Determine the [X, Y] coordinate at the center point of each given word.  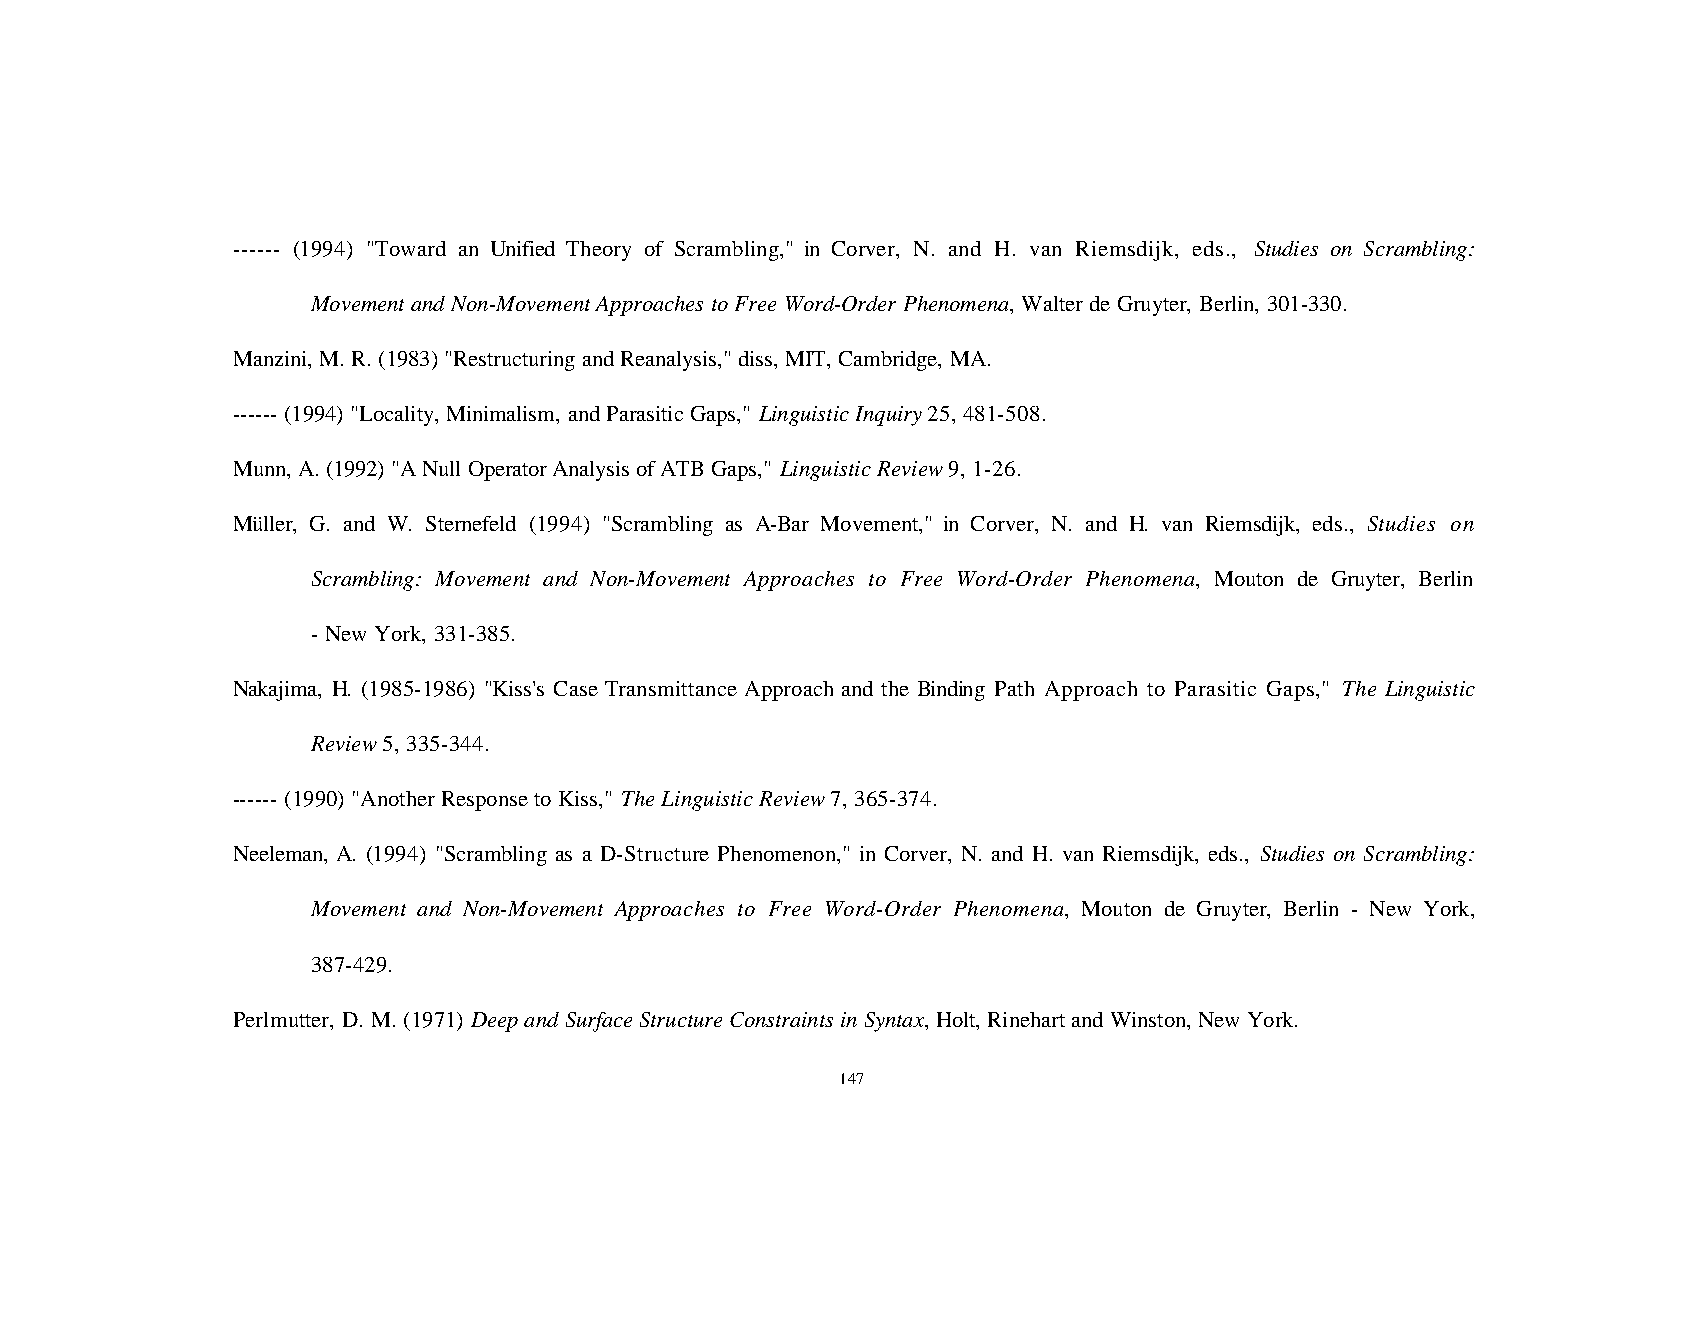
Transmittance [671, 688]
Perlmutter [283, 1021]
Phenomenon [778, 853]
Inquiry [889, 416]
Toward [410, 248]
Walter [1052, 303]
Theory [598, 251]
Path [1014, 688]
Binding [951, 691]
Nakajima [277, 691]
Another [398, 798]
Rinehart [1026, 1019]
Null [441, 468]
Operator [508, 471]
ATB [682, 468]
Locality [398, 416]
